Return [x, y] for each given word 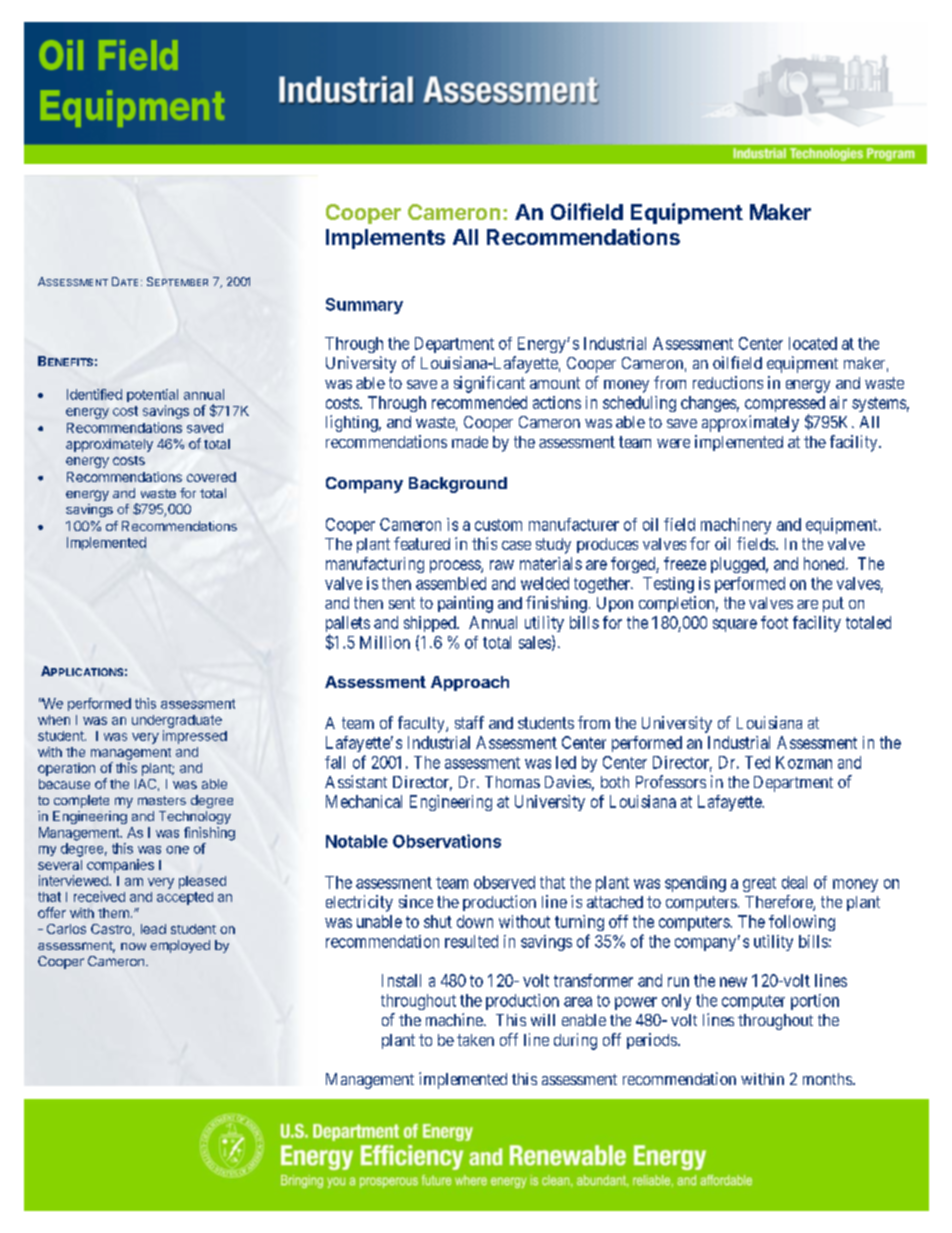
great [759, 884]
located [813, 343]
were [673, 443]
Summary [364, 306]
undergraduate [177, 721]
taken [475, 1040]
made [470, 442]
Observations [447, 841]
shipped [431, 624]
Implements [385, 239]
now [133, 946]
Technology [195, 817]
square [735, 625]
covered [211, 477]
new [733, 982]
